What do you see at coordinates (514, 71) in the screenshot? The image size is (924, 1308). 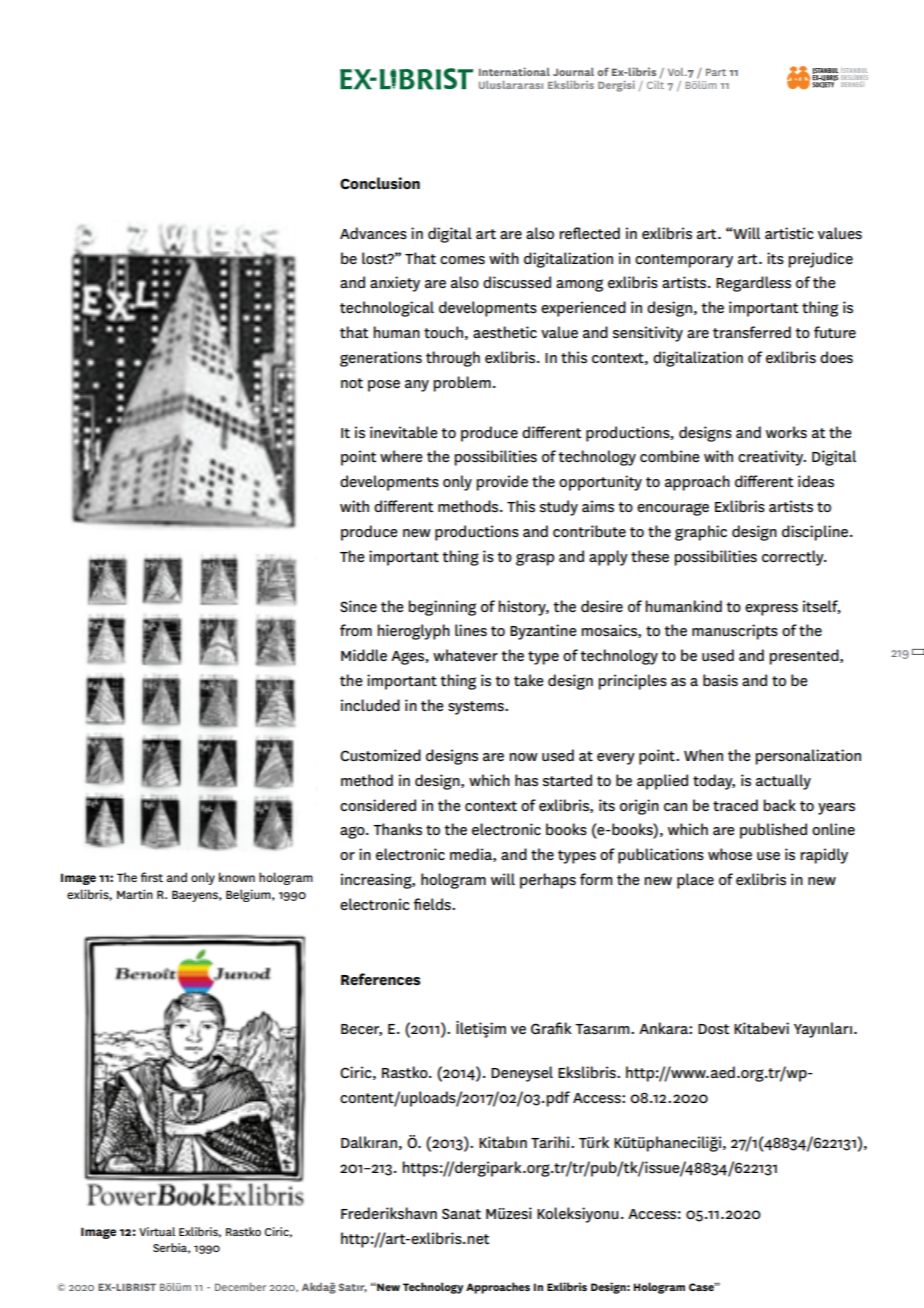 I see `International` at bounding box center [514, 71].
